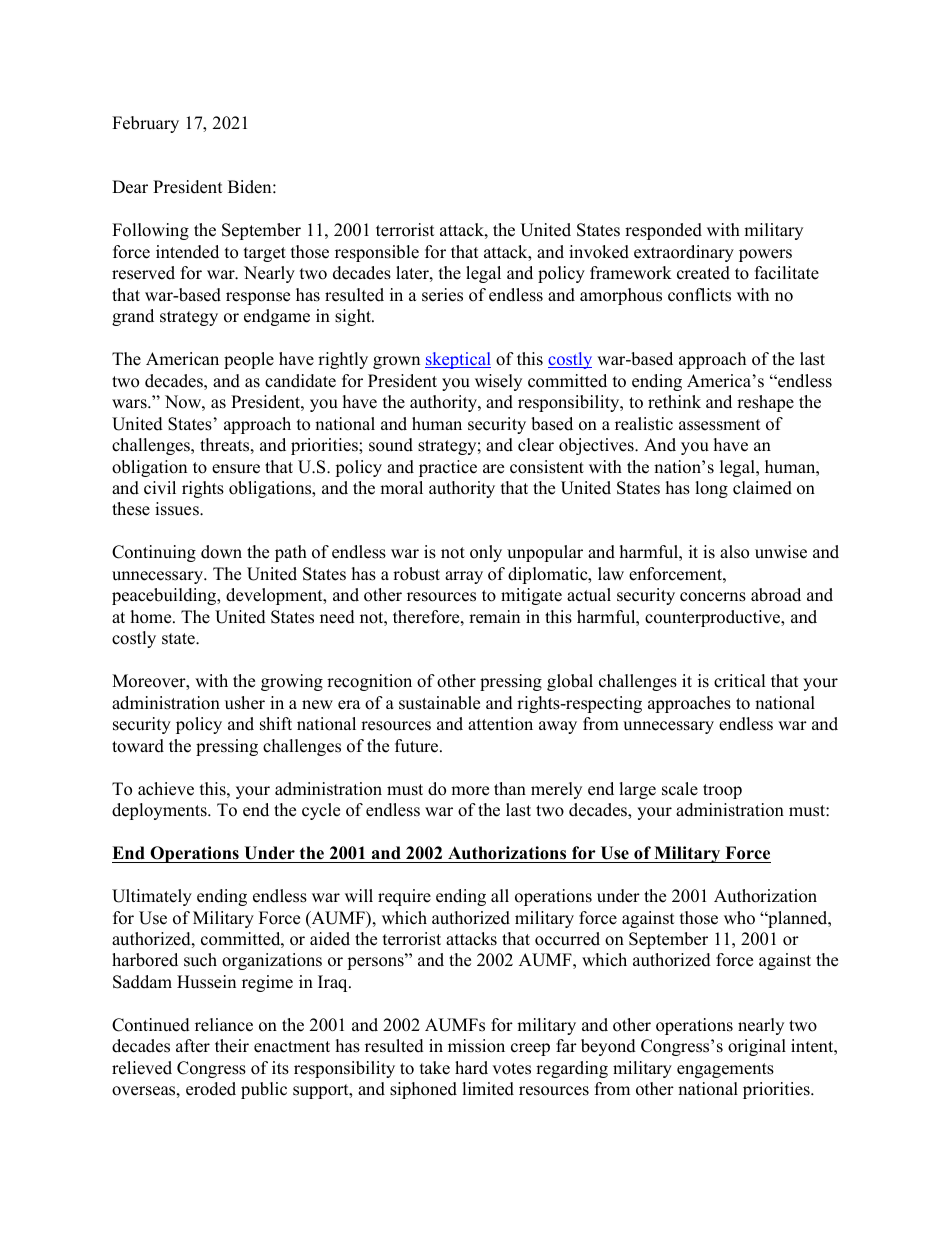 The image size is (952, 1233). I want to click on home, so click(152, 617).
